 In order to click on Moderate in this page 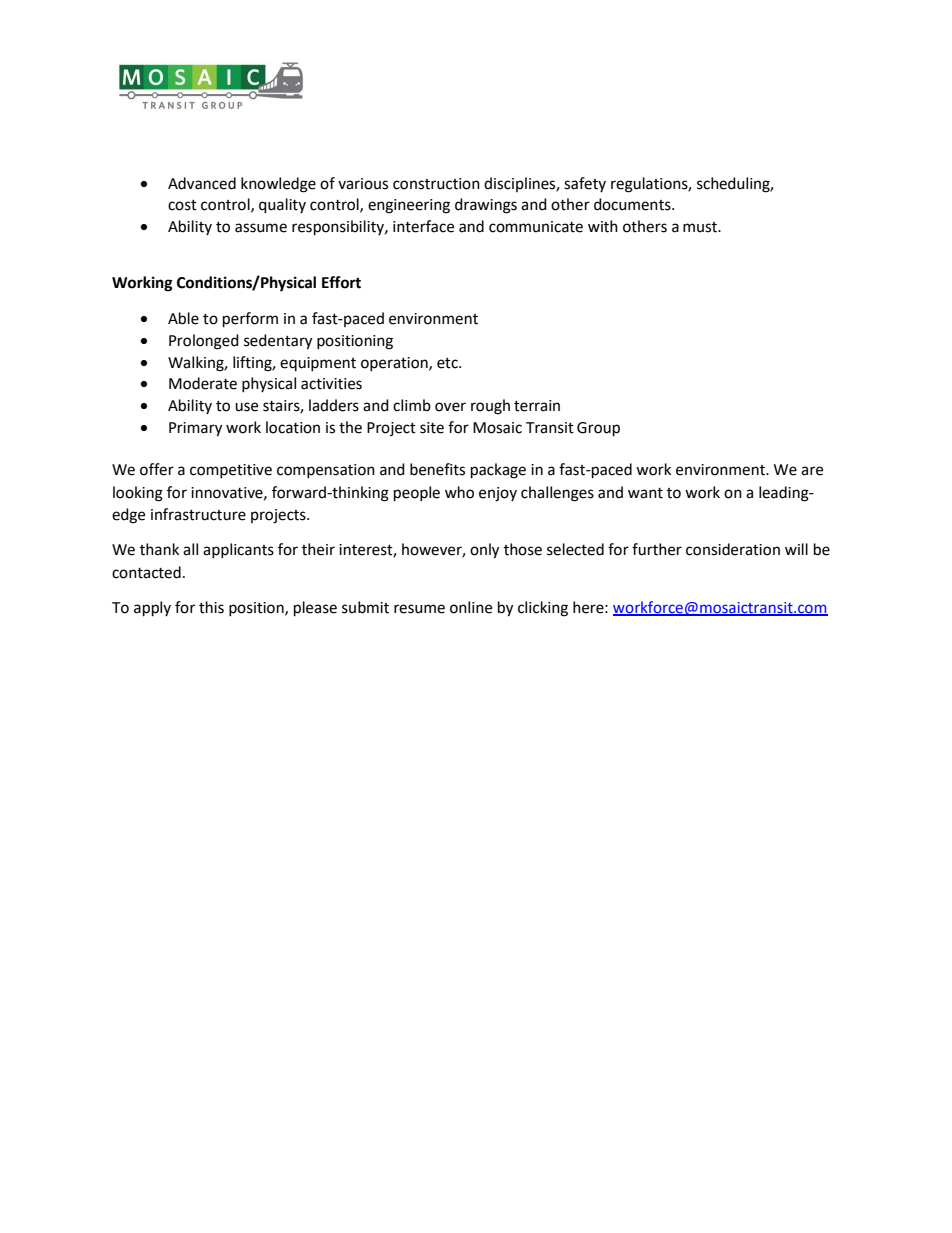, I will do `click(203, 383)`.
